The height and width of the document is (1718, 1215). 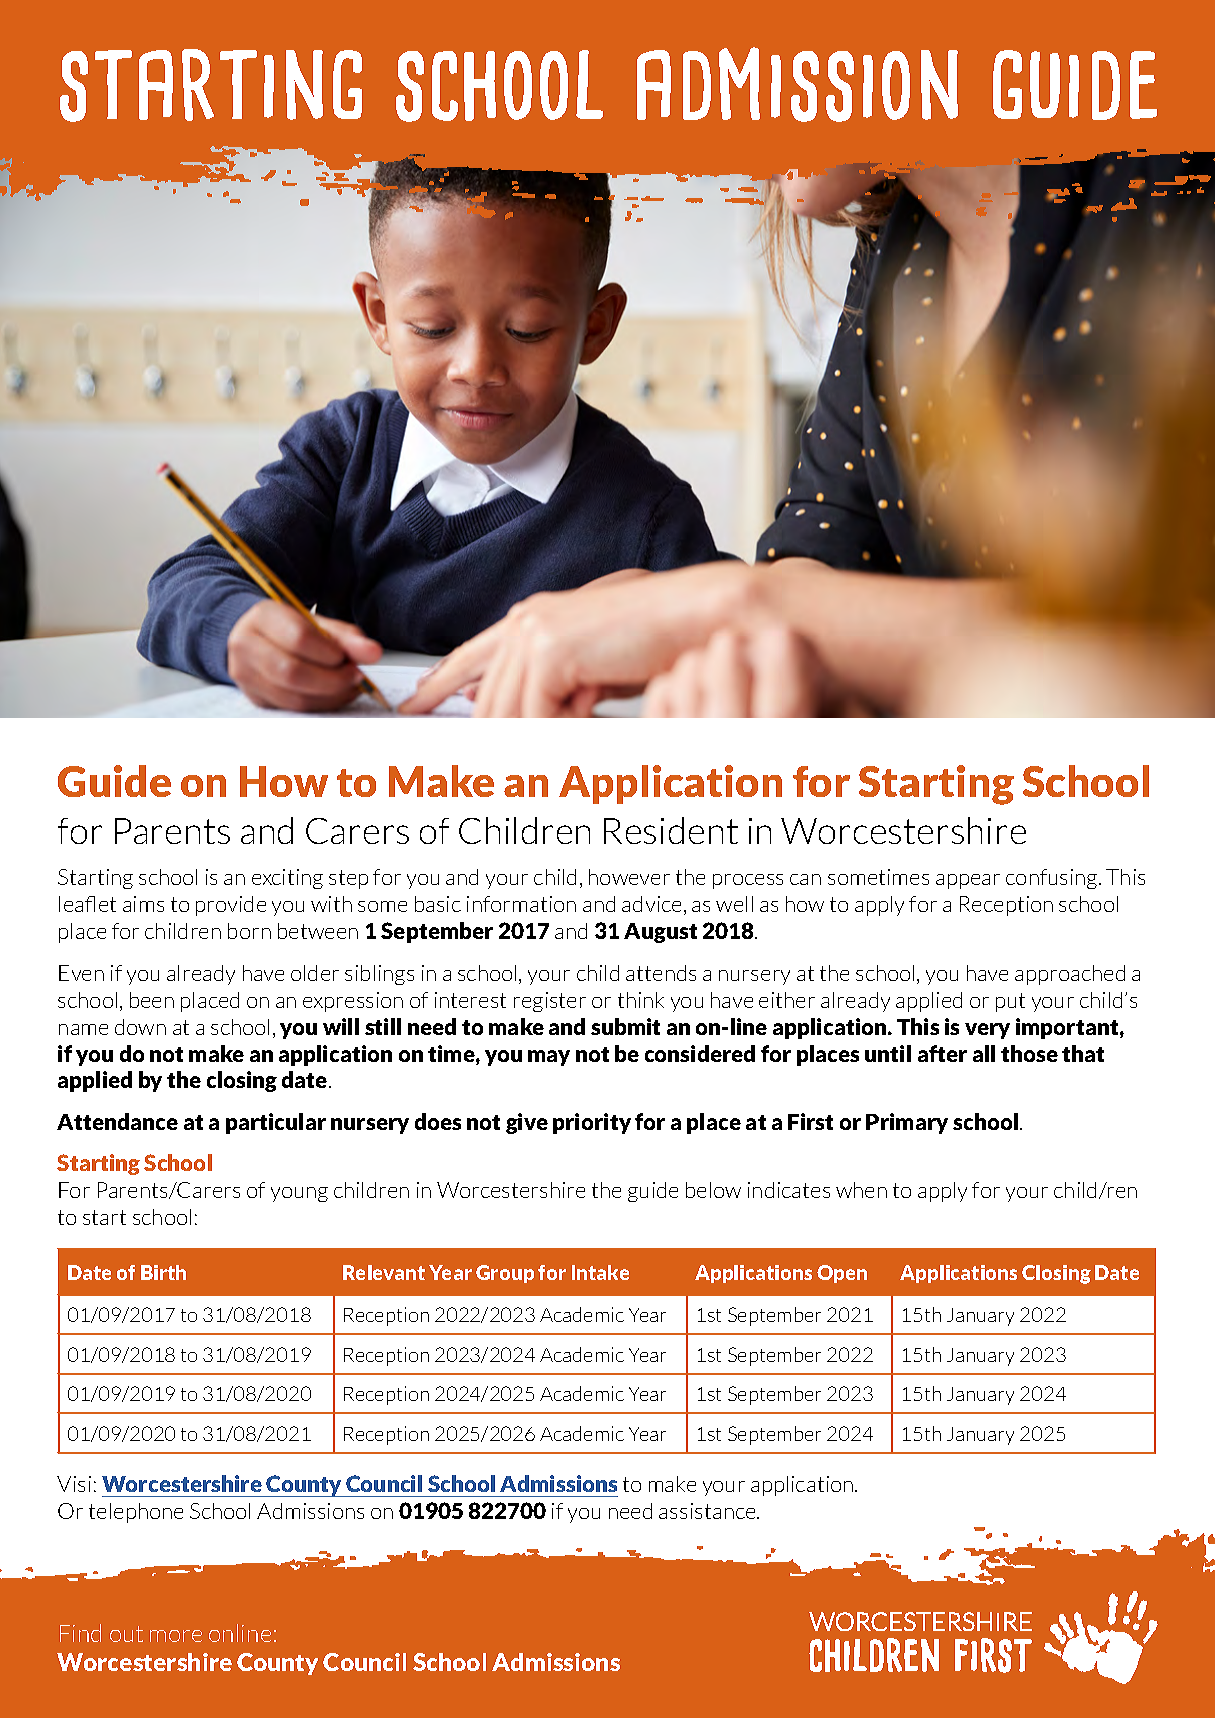 I want to click on when, so click(x=861, y=1190).
